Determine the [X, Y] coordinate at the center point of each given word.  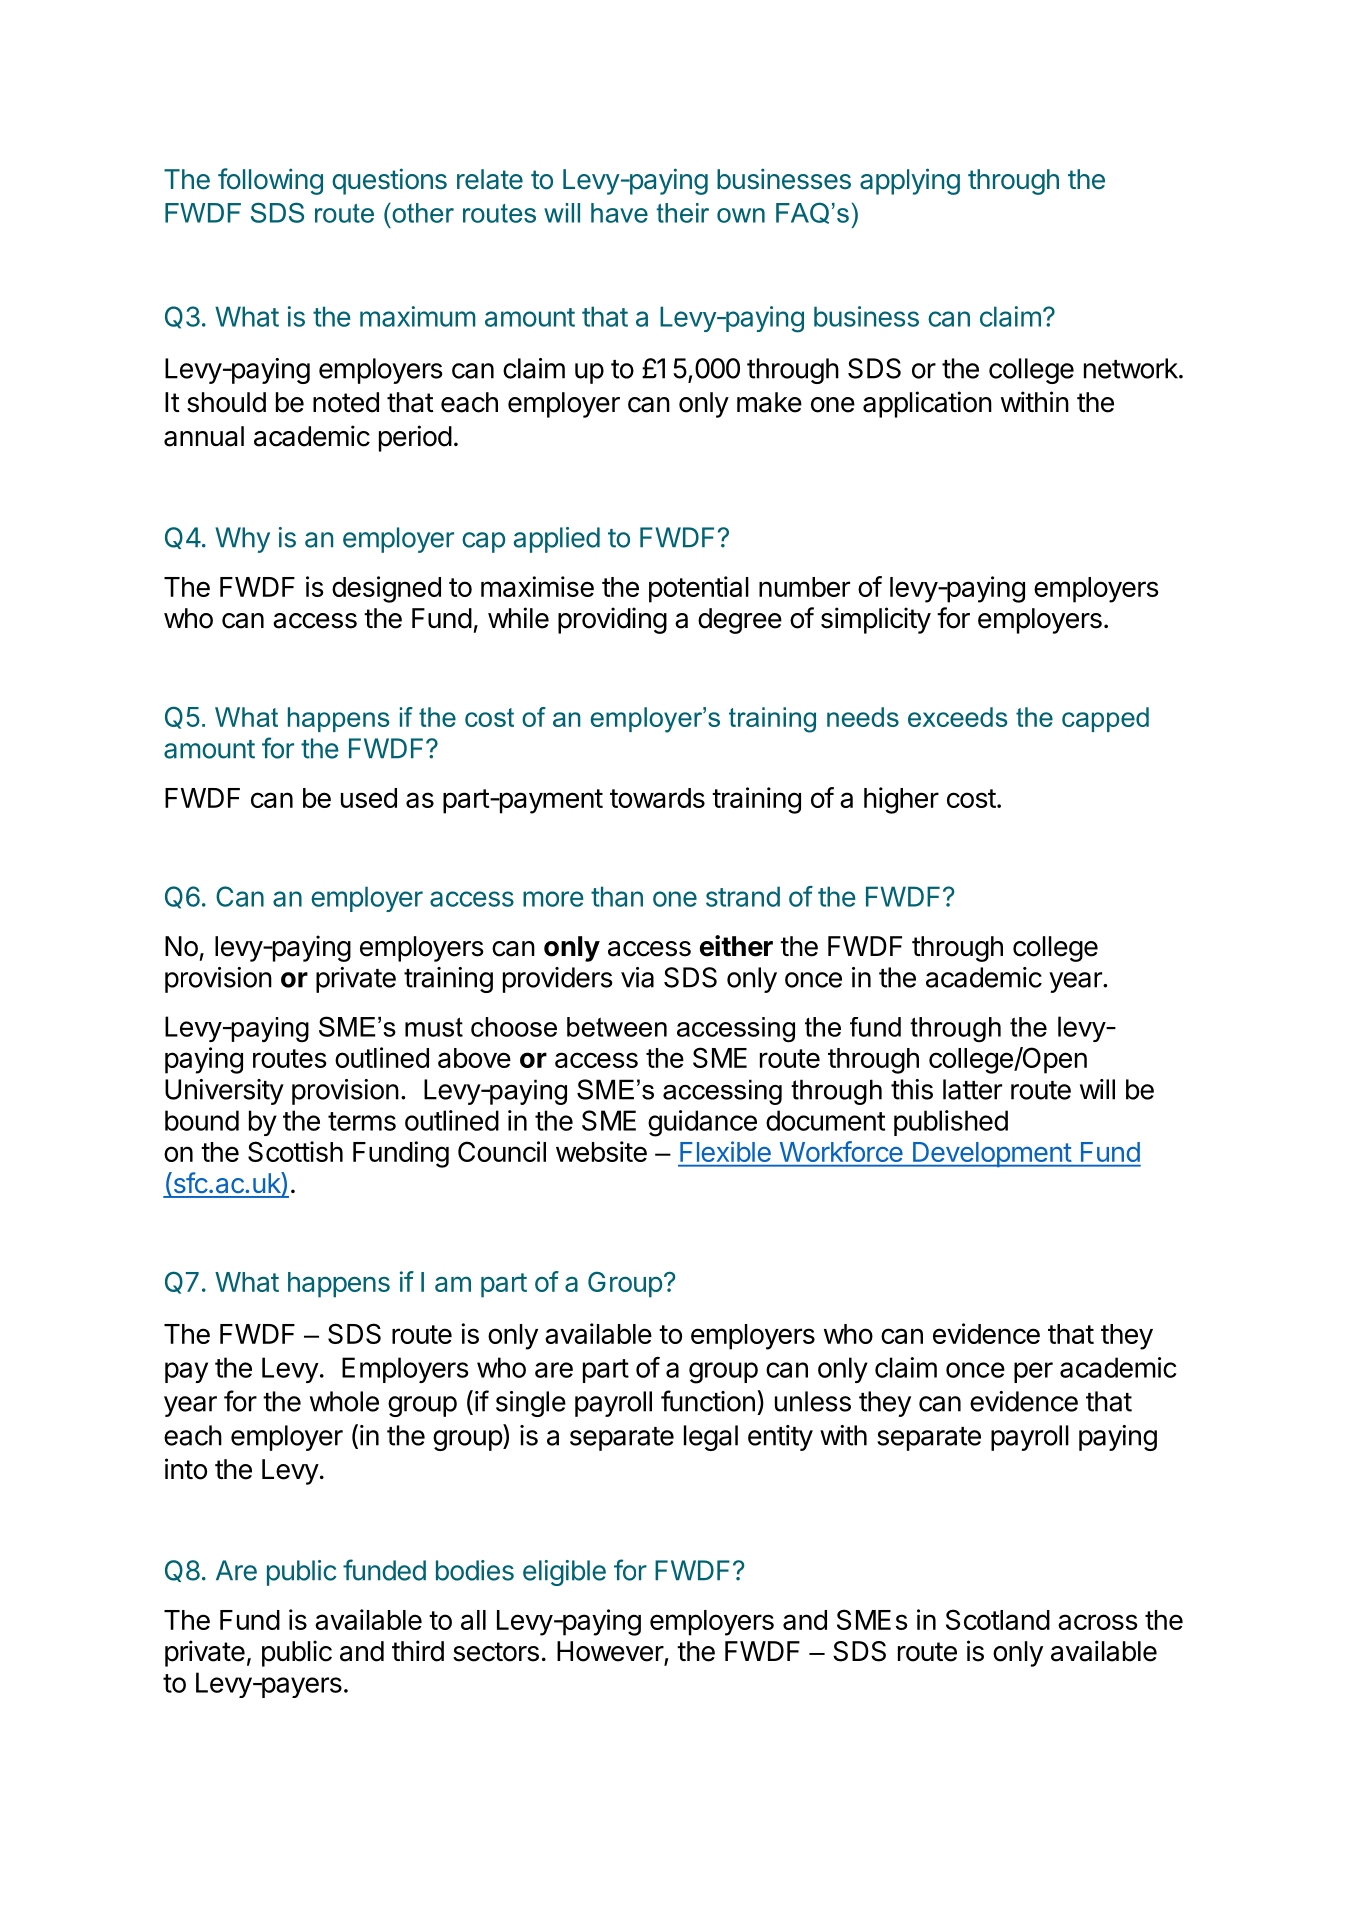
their [682, 213]
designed [386, 589]
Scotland [998, 1619]
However [611, 1652]
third [418, 1651]
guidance [702, 1123]
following [270, 181]
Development [992, 1154]
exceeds [958, 717]
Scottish [295, 1151]
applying [910, 181]
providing [612, 620]
